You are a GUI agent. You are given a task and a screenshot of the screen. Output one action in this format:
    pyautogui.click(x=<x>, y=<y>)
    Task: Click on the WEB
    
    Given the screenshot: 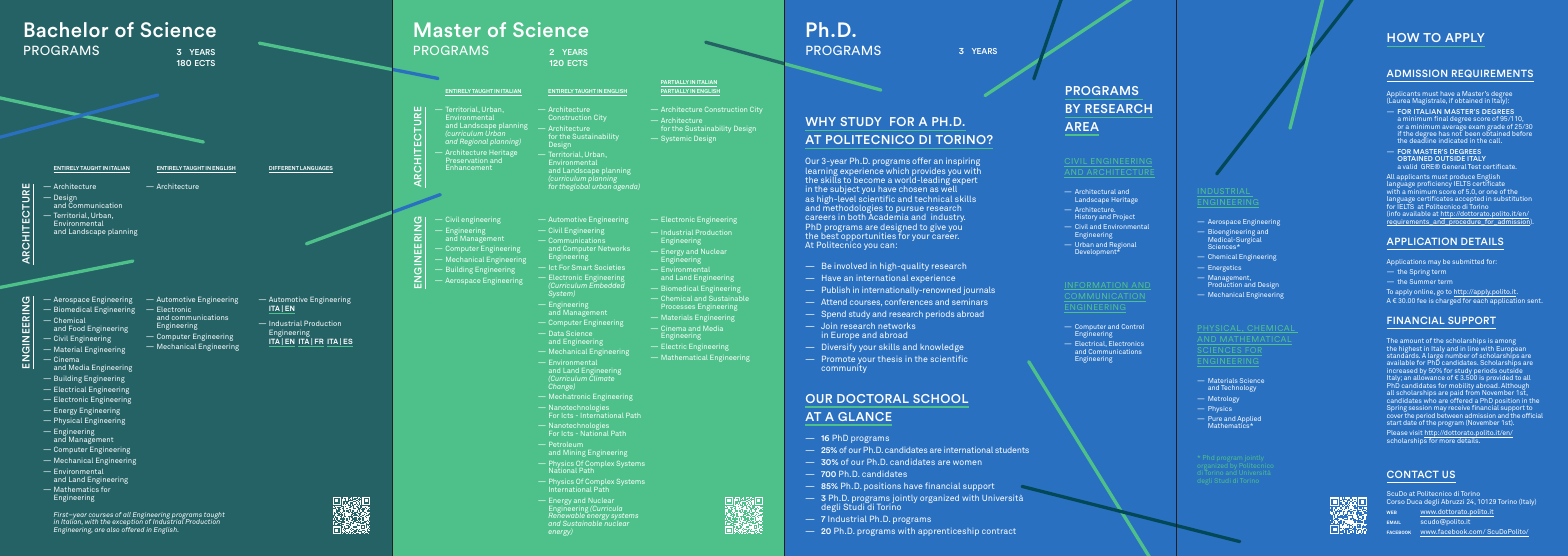 What is the action you would take?
    pyautogui.click(x=1392, y=512)
